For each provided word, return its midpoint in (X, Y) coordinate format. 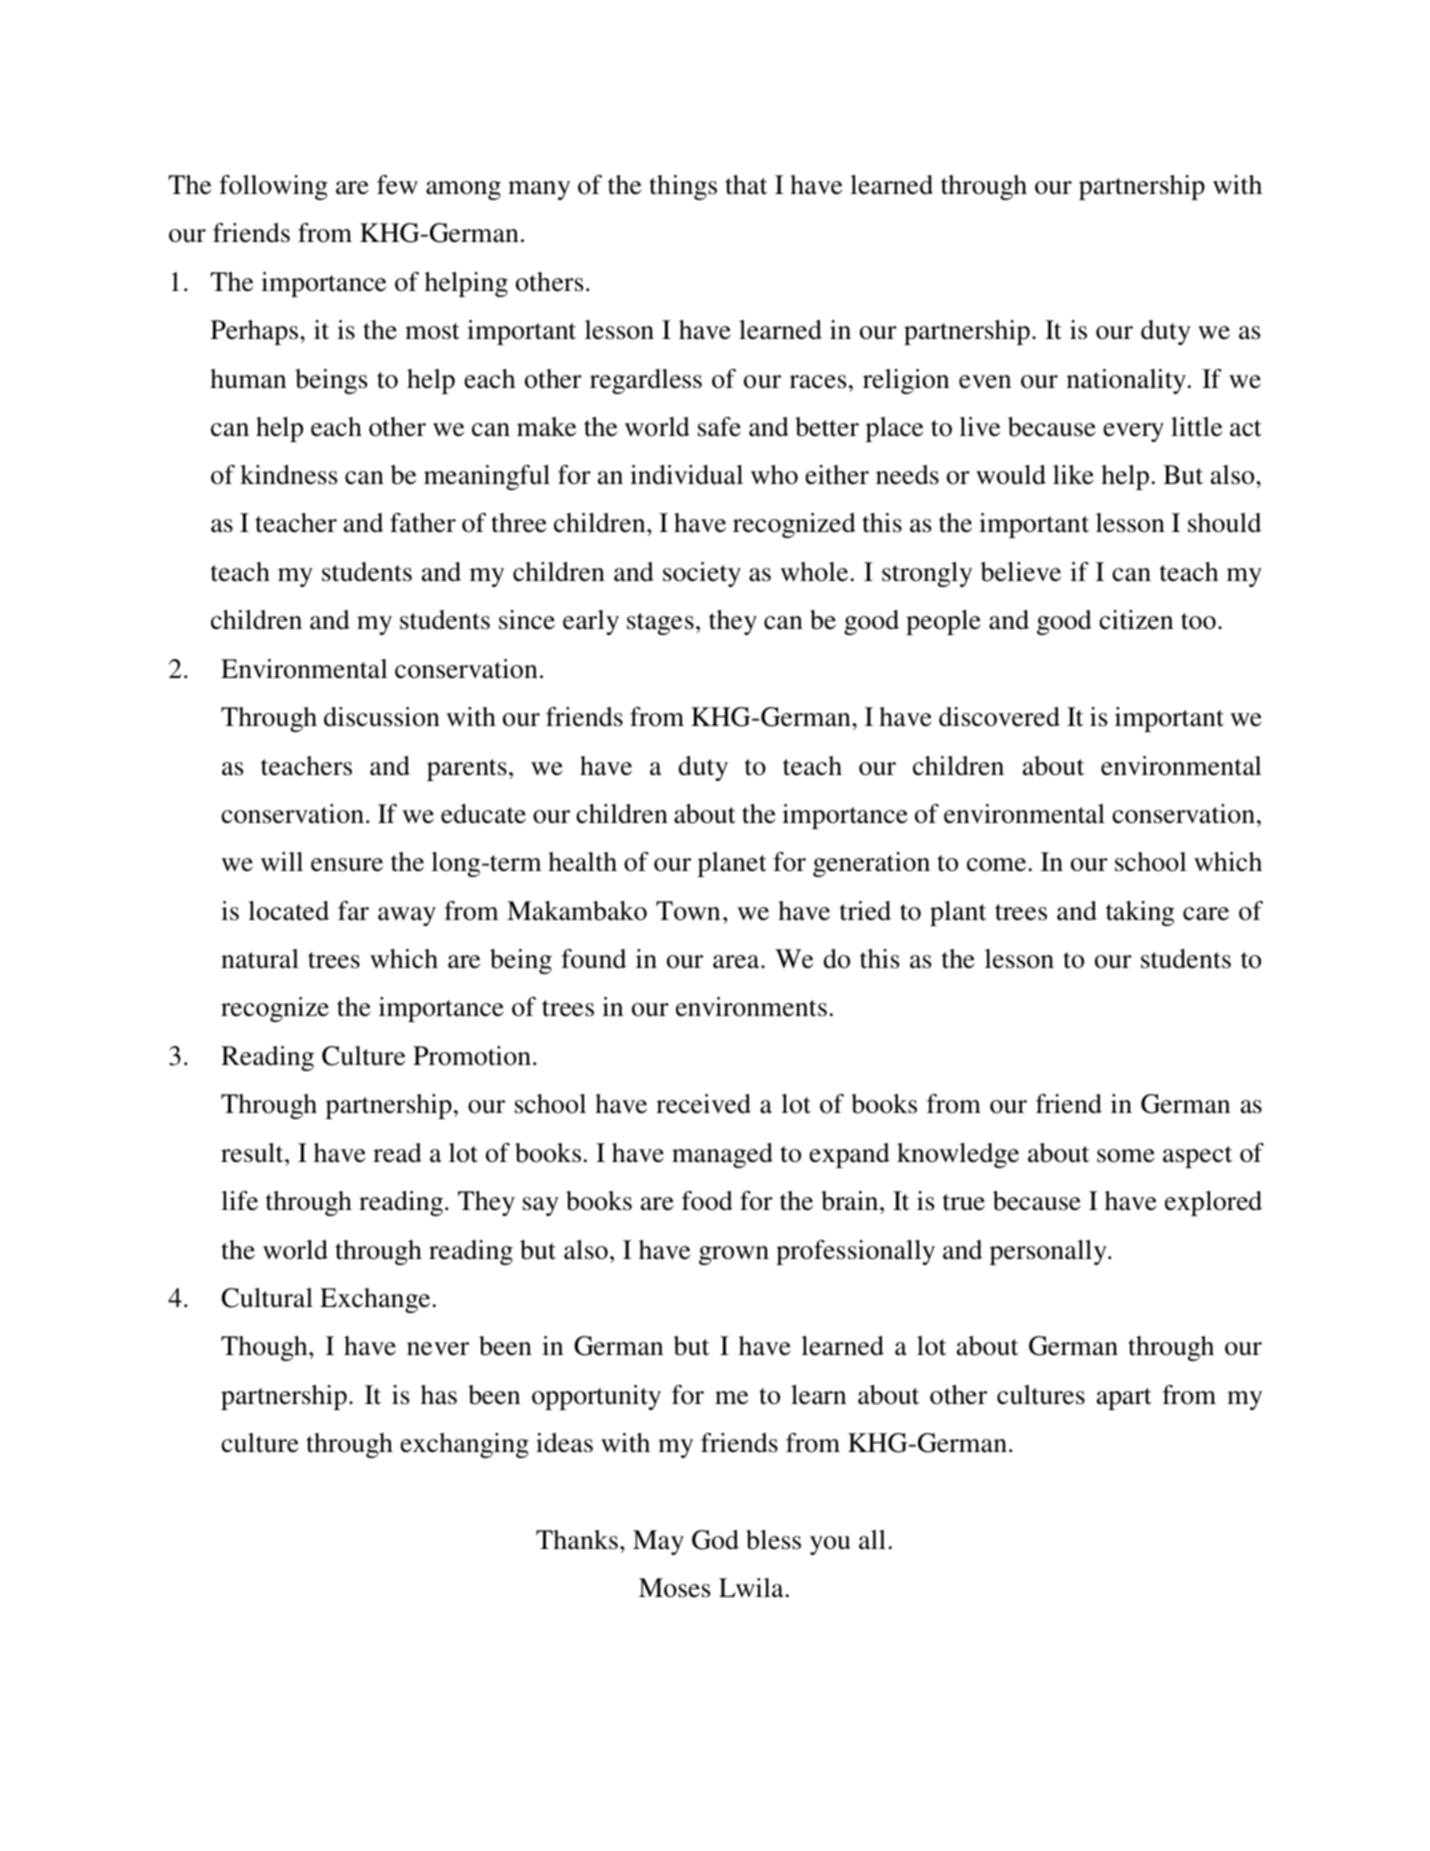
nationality (1126, 381)
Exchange (375, 1300)
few (397, 185)
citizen (1136, 620)
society (702, 574)
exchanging (464, 1445)
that (746, 185)
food (707, 1201)
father (423, 523)
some (1126, 1156)
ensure (347, 865)
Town (688, 911)
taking (1140, 913)
